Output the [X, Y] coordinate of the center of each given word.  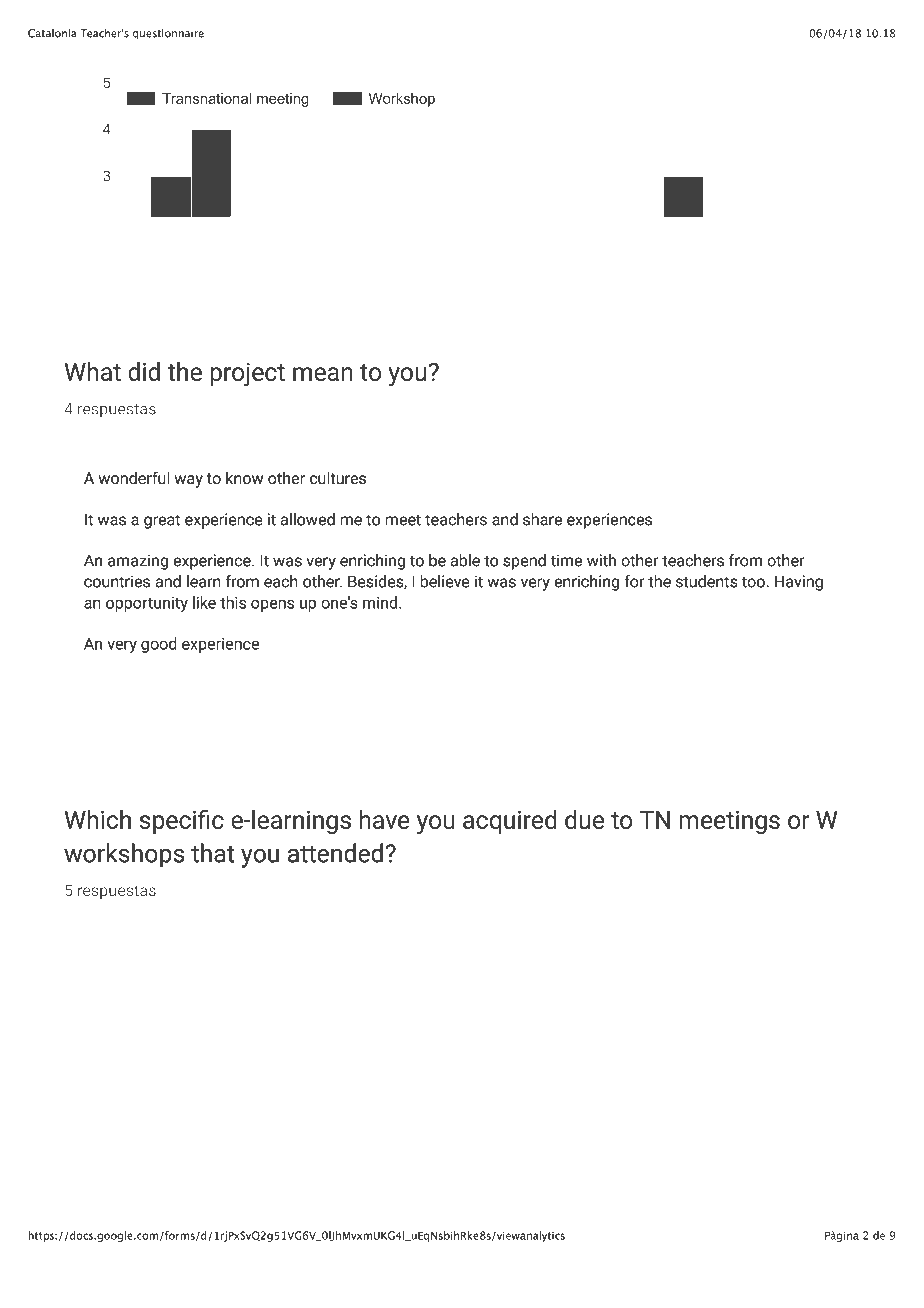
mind [381, 602]
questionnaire [168, 34]
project [247, 374]
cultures [338, 478]
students [707, 581]
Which [98, 819]
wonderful [134, 478]
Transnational [206, 98]
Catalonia [52, 33]
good [159, 645]
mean [323, 374]
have [385, 819]
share [542, 519]
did [144, 371]
